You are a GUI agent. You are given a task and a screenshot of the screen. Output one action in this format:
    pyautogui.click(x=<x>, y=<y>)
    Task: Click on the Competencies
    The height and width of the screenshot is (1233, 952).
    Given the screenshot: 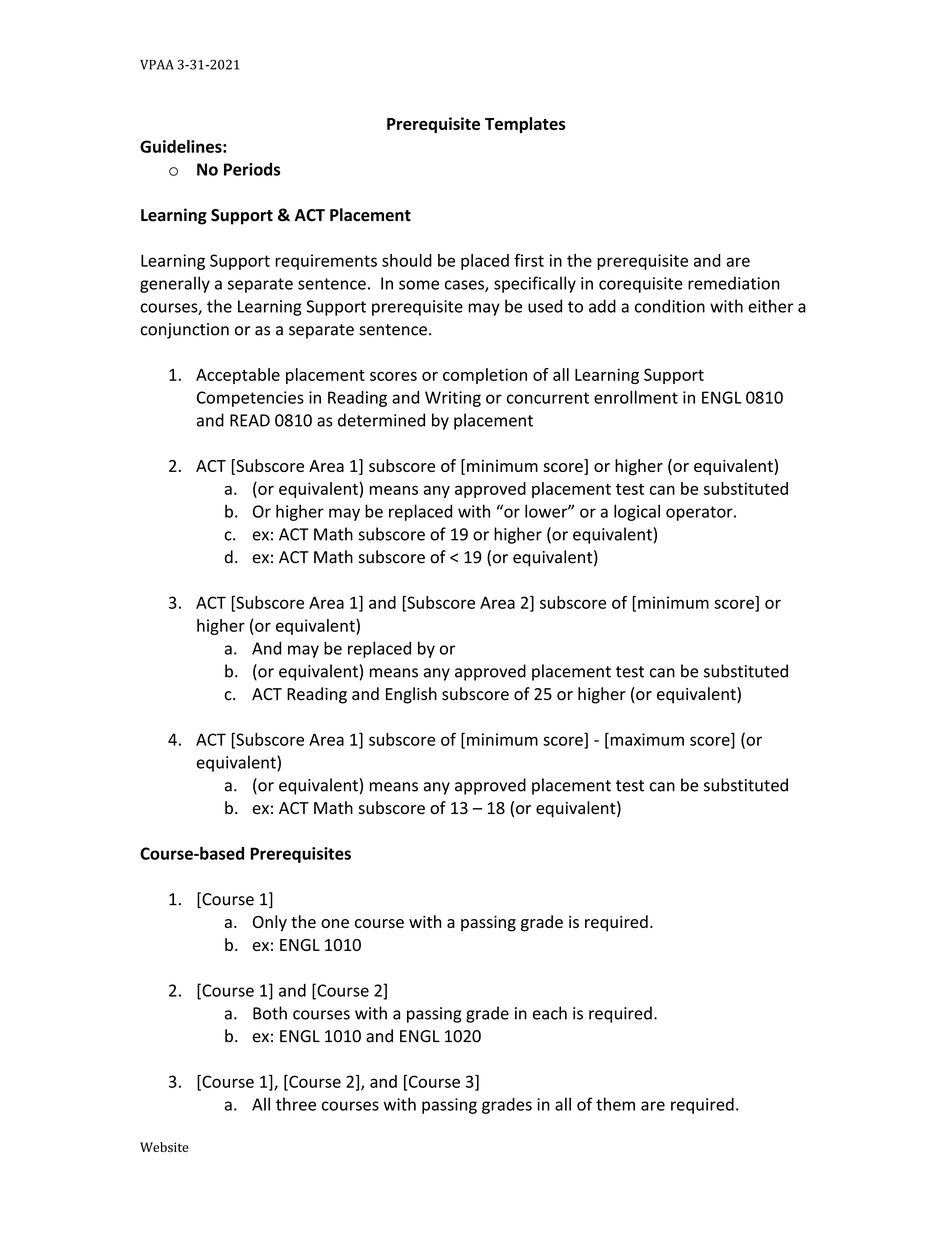 What is the action you would take?
    pyautogui.click(x=250, y=399)
